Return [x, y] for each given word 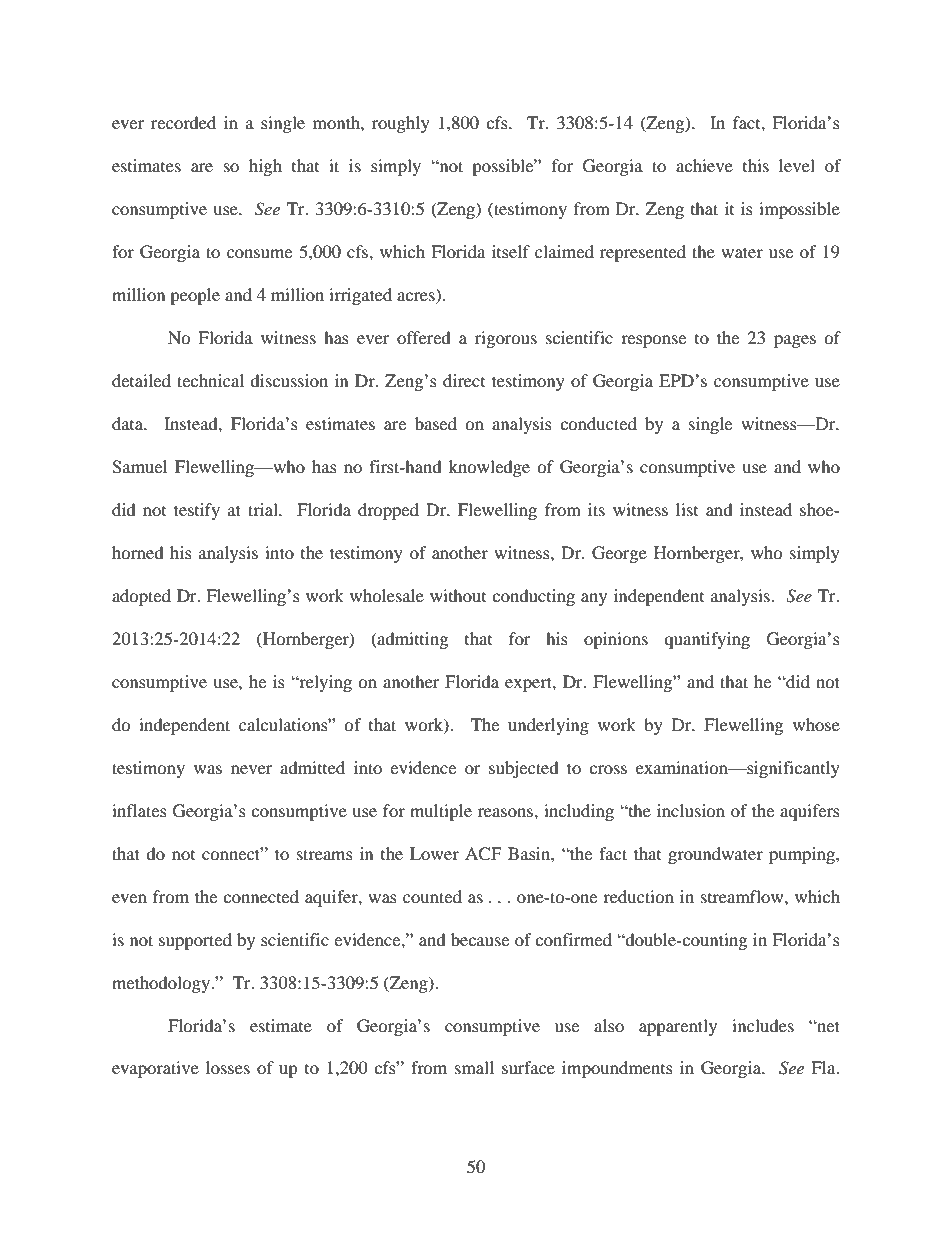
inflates [139, 810]
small [474, 1067]
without [458, 595]
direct [464, 380]
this [756, 165]
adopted [141, 597]
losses [228, 1067]
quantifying [707, 640]
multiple [441, 812]
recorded [183, 122]
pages [795, 341]
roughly [401, 124]
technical [210, 380]
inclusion [691, 810]
